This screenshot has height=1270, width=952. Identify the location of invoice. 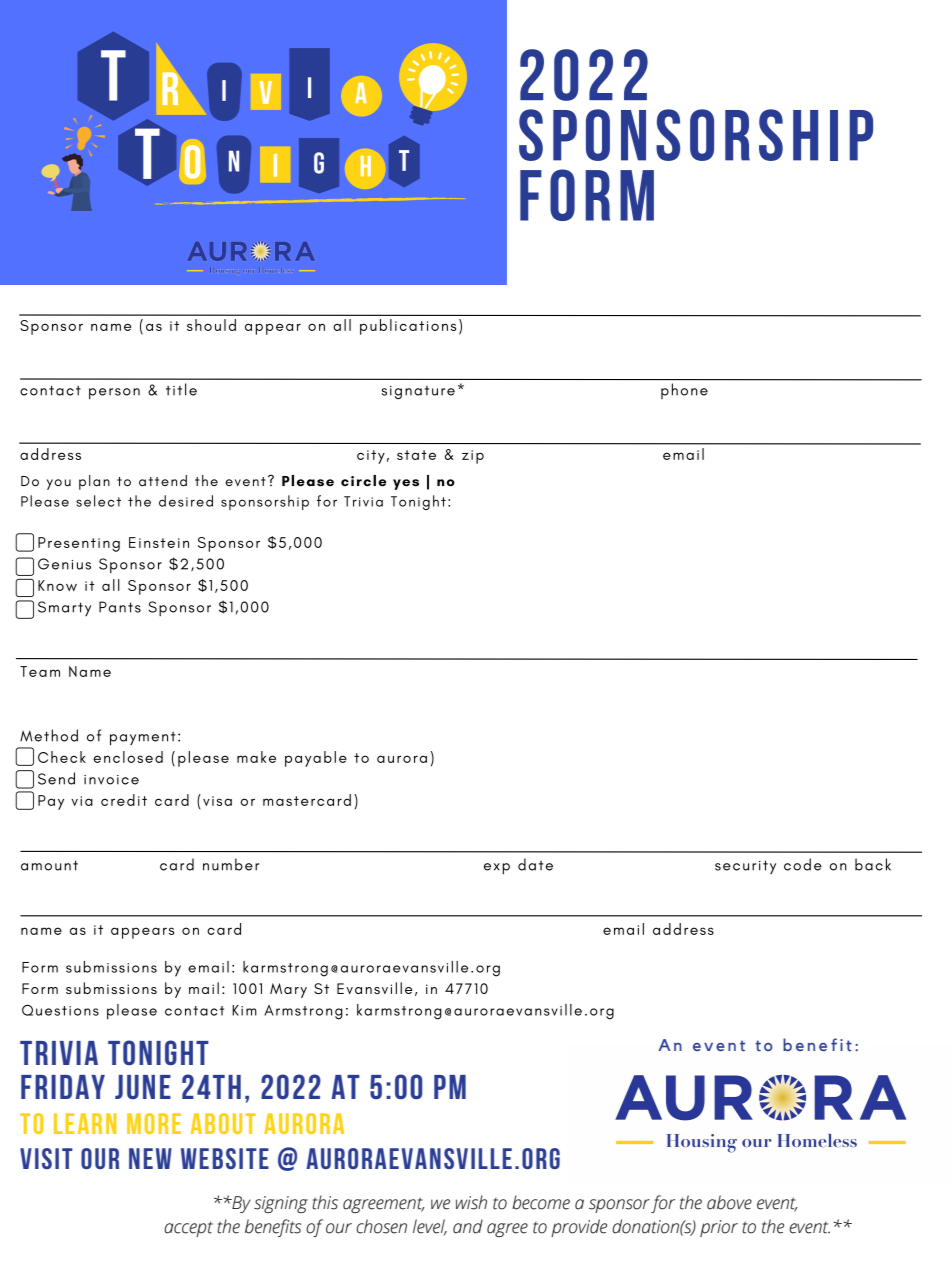
(111, 780).
